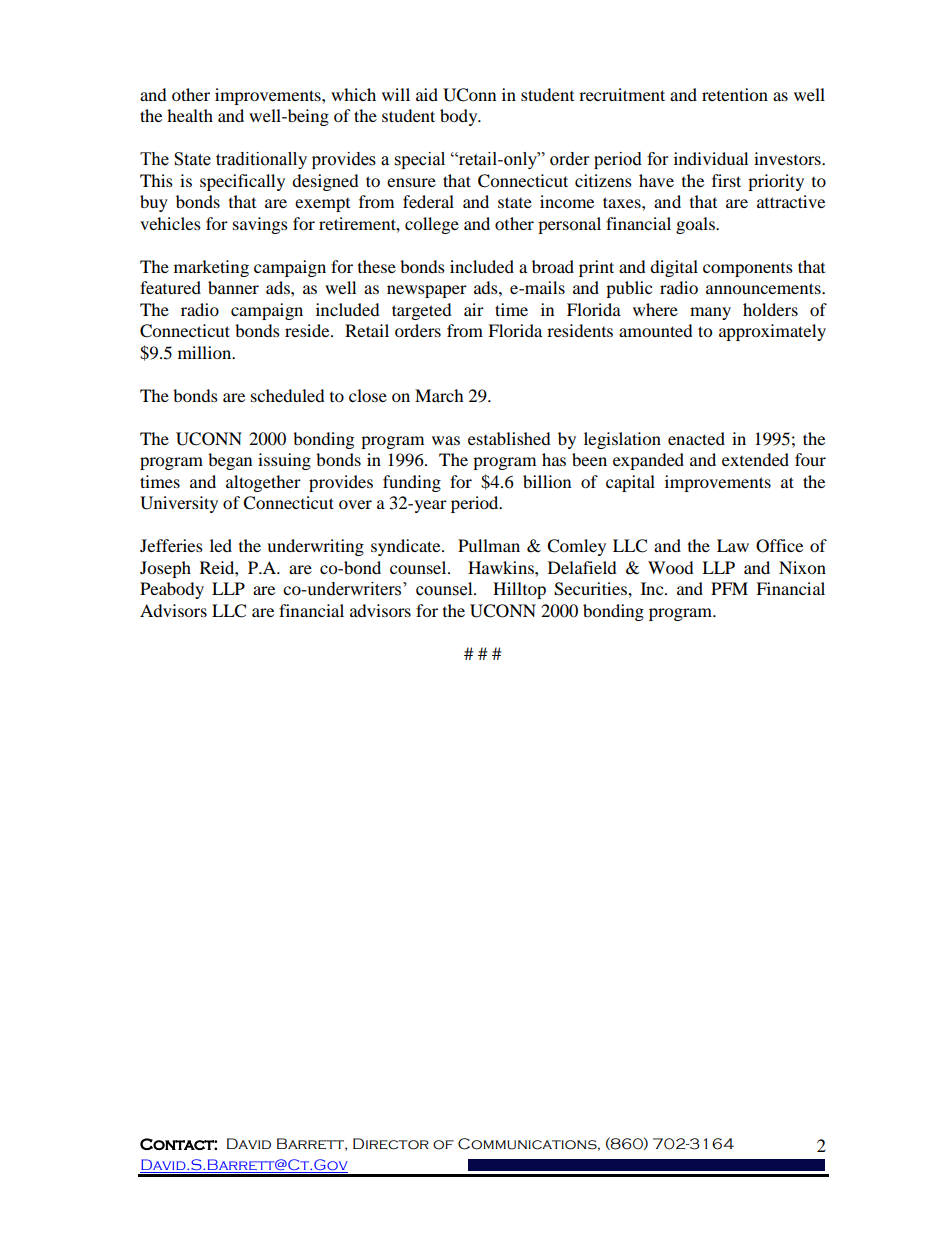 This screenshot has width=952, height=1233. Describe the element at coordinates (427, 94) in the screenshot. I see `aid` at that location.
